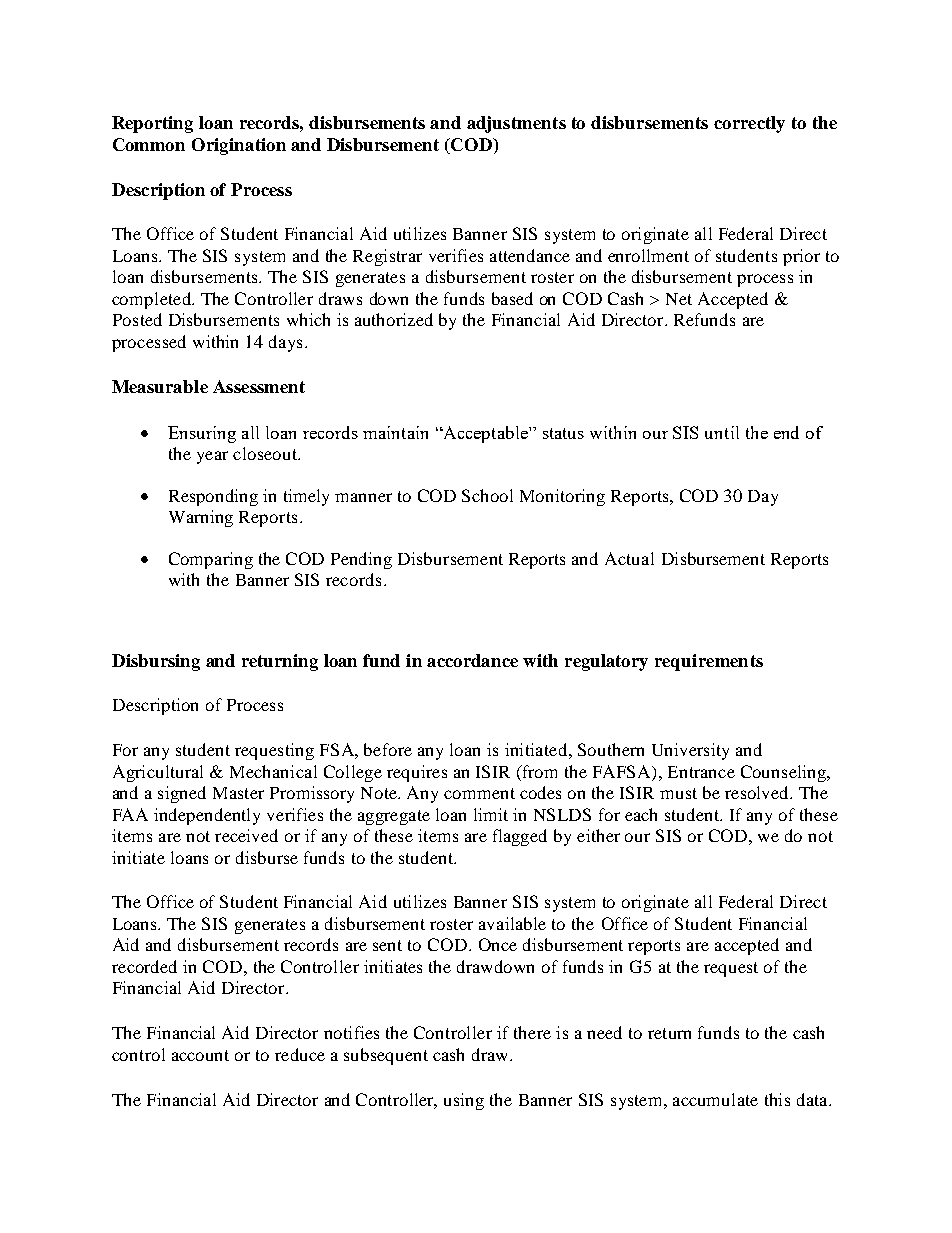  What do you see at coordinates (246, 835) in the screenshot?
I see `received` at bounding box center [246, 835].
